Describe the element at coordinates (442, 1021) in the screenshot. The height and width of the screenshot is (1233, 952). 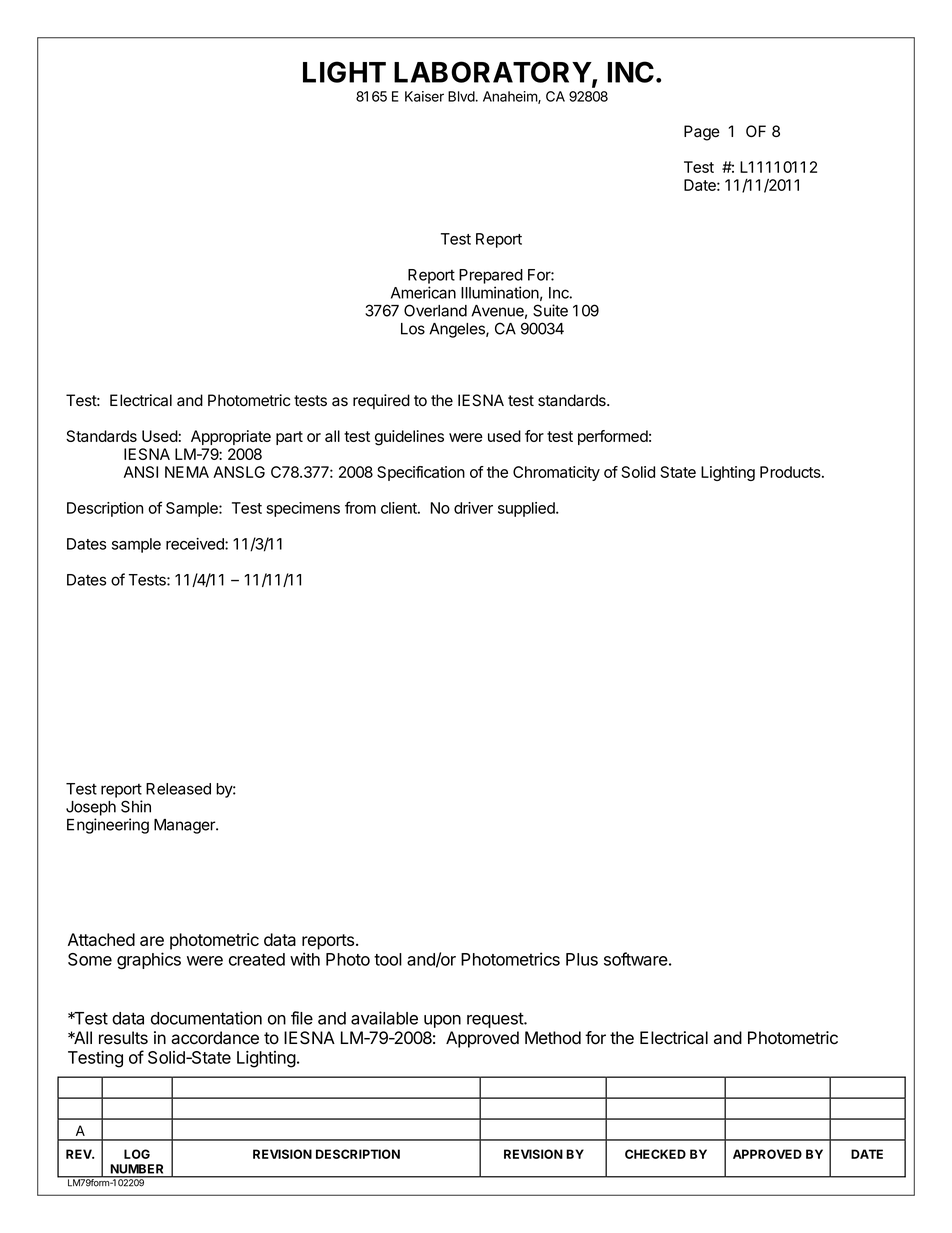
I see `upon` at that location.
